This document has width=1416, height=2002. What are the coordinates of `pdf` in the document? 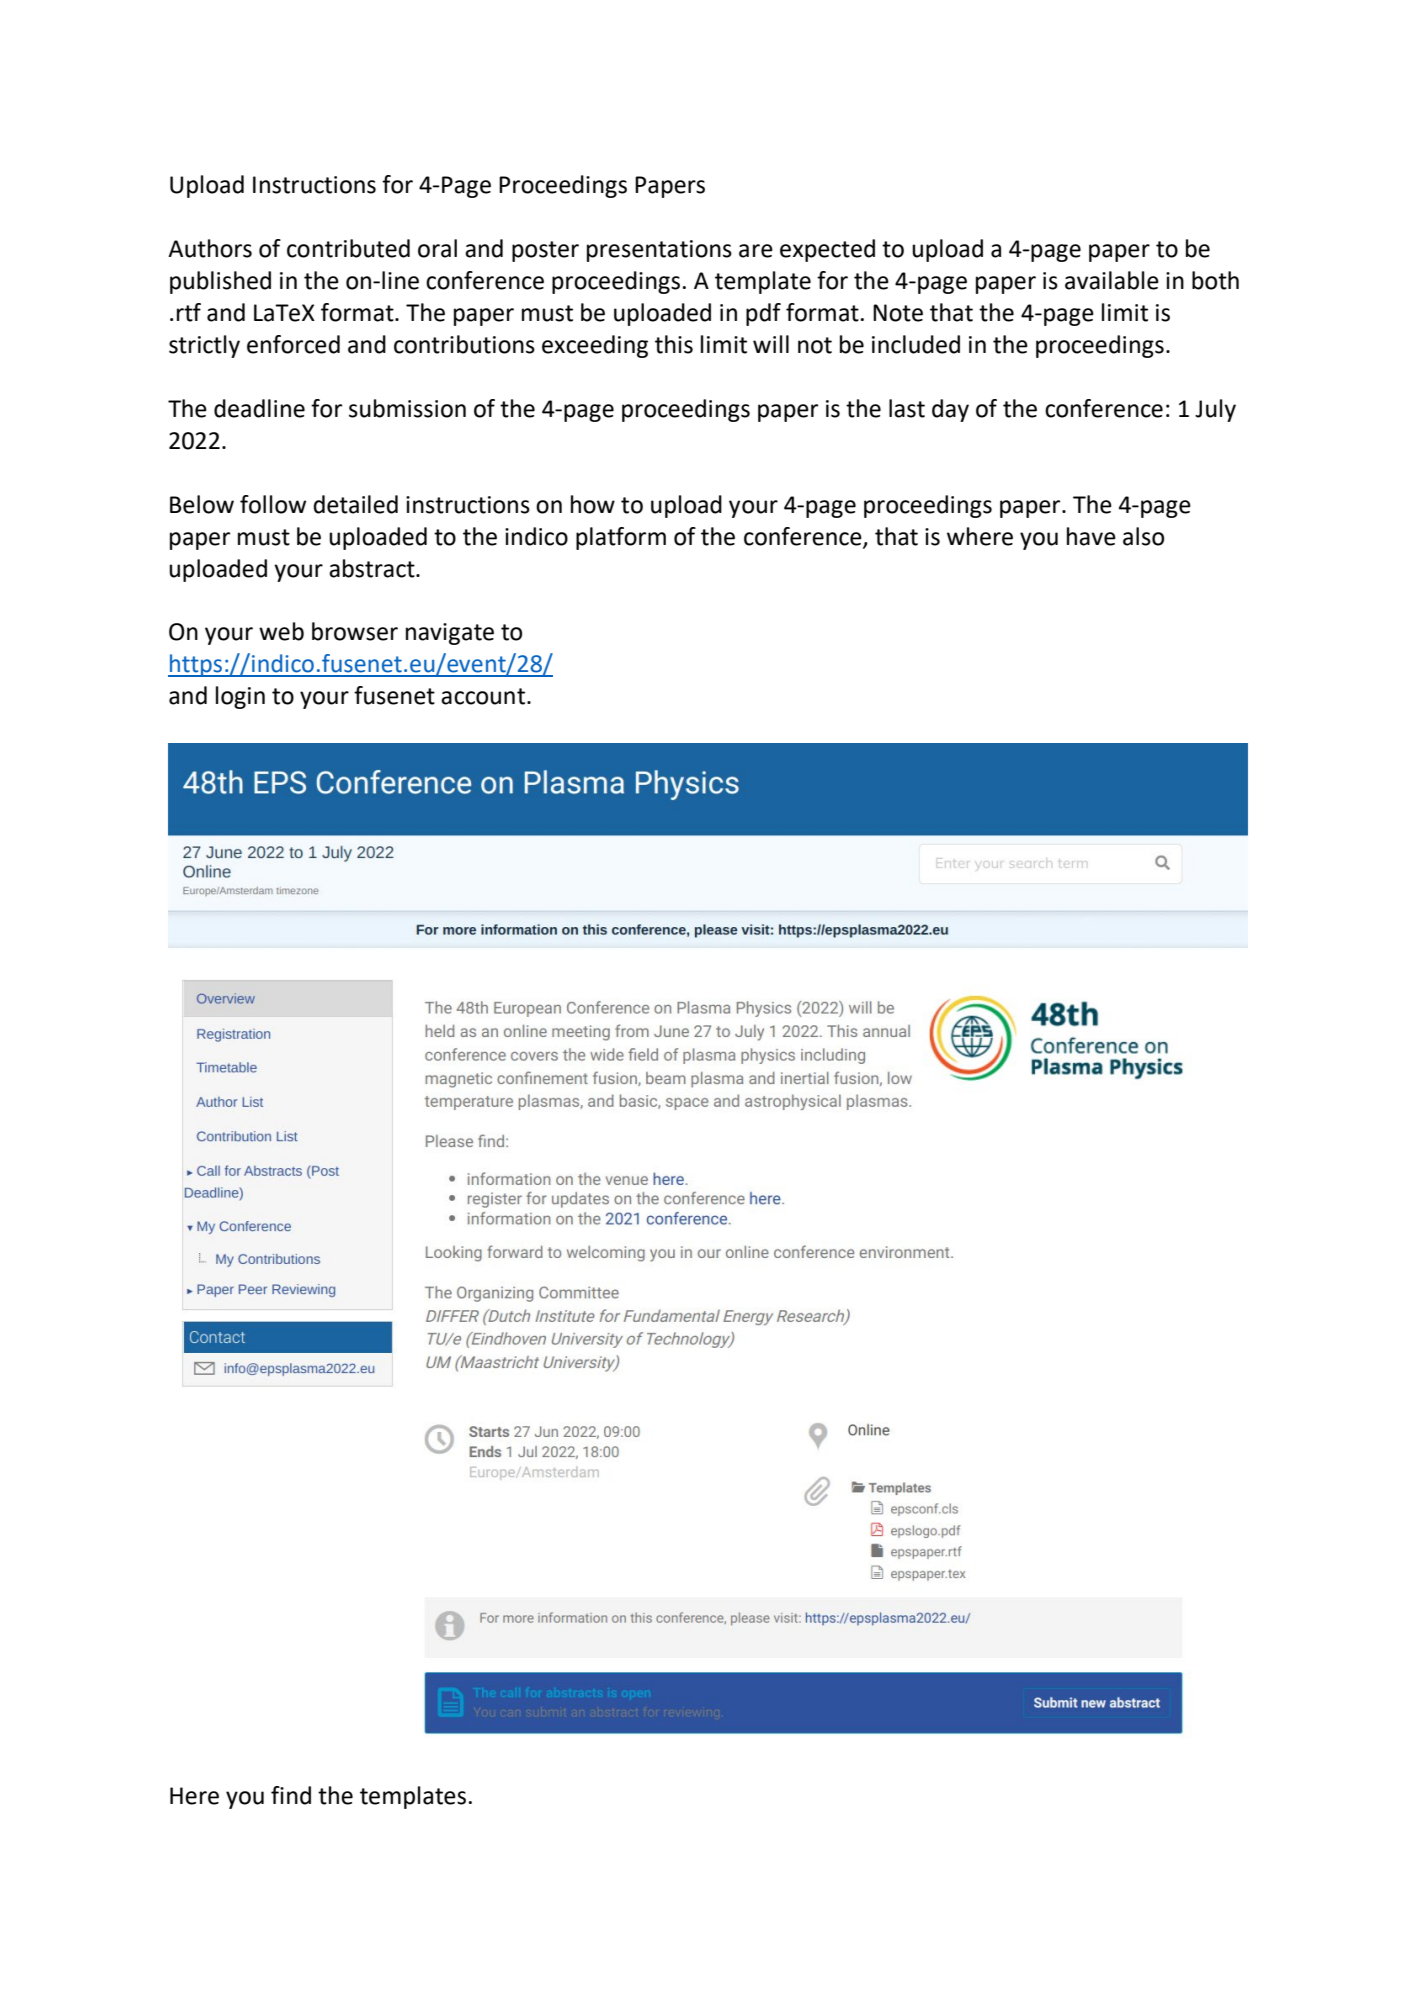 It's located at (763, 314).
